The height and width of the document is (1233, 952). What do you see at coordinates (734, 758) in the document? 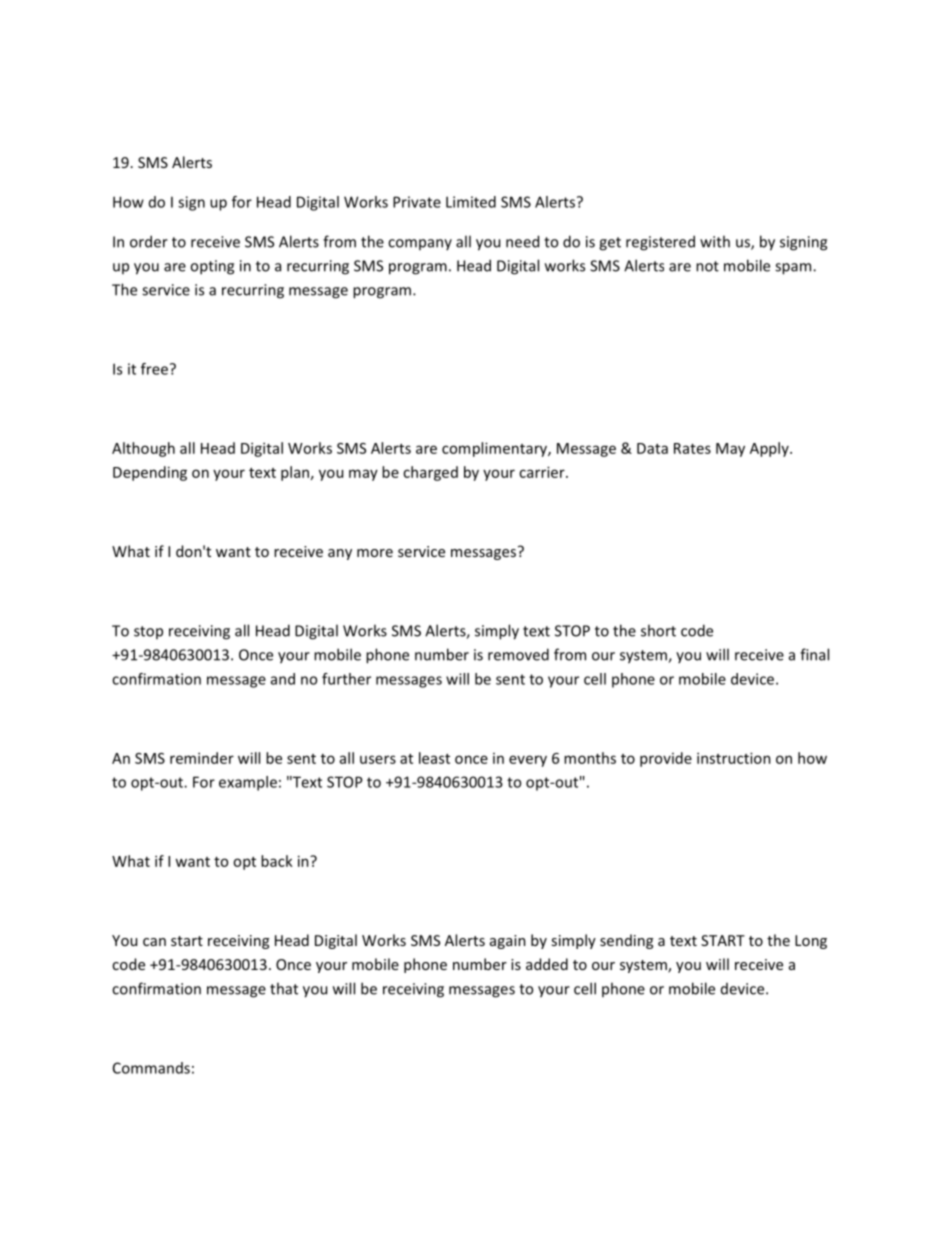
I see `instruction` at bounding box center [734, 758].
